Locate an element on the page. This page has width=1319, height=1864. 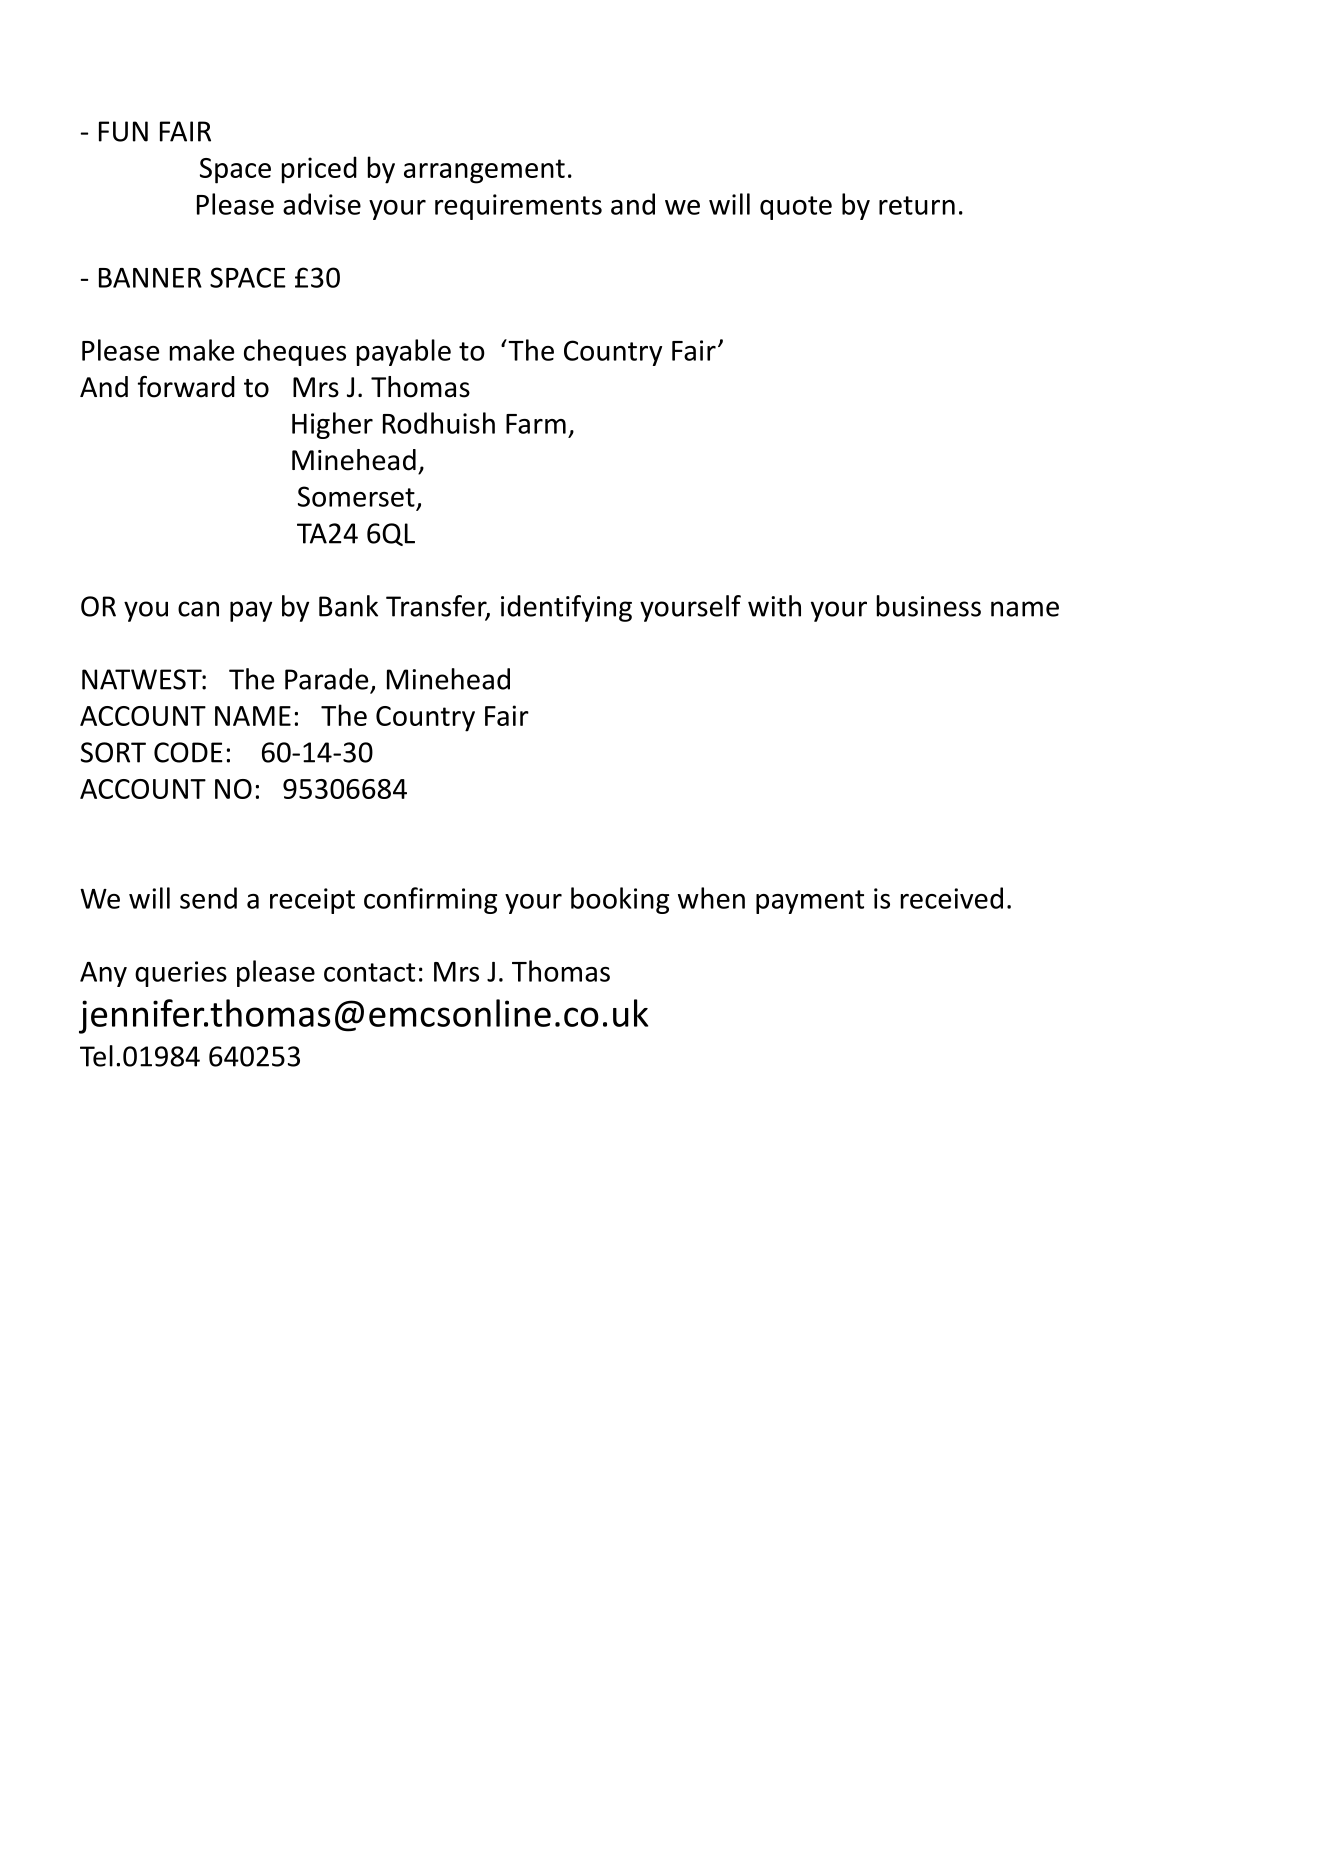
FUN is located at coordinates (123, 131).
